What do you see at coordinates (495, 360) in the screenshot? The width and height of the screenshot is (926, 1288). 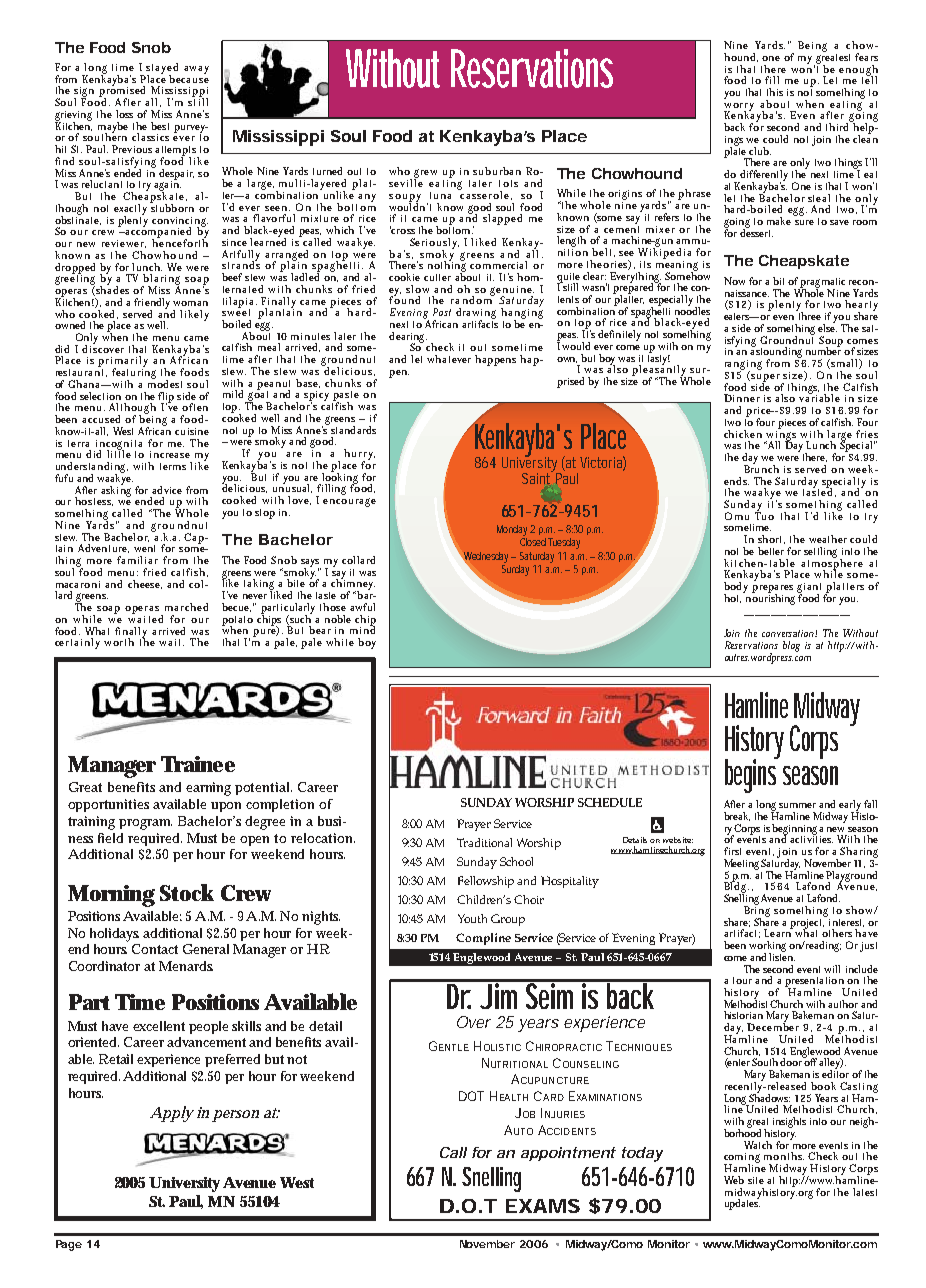 I see `happens` at bounding box center [495, 360].
